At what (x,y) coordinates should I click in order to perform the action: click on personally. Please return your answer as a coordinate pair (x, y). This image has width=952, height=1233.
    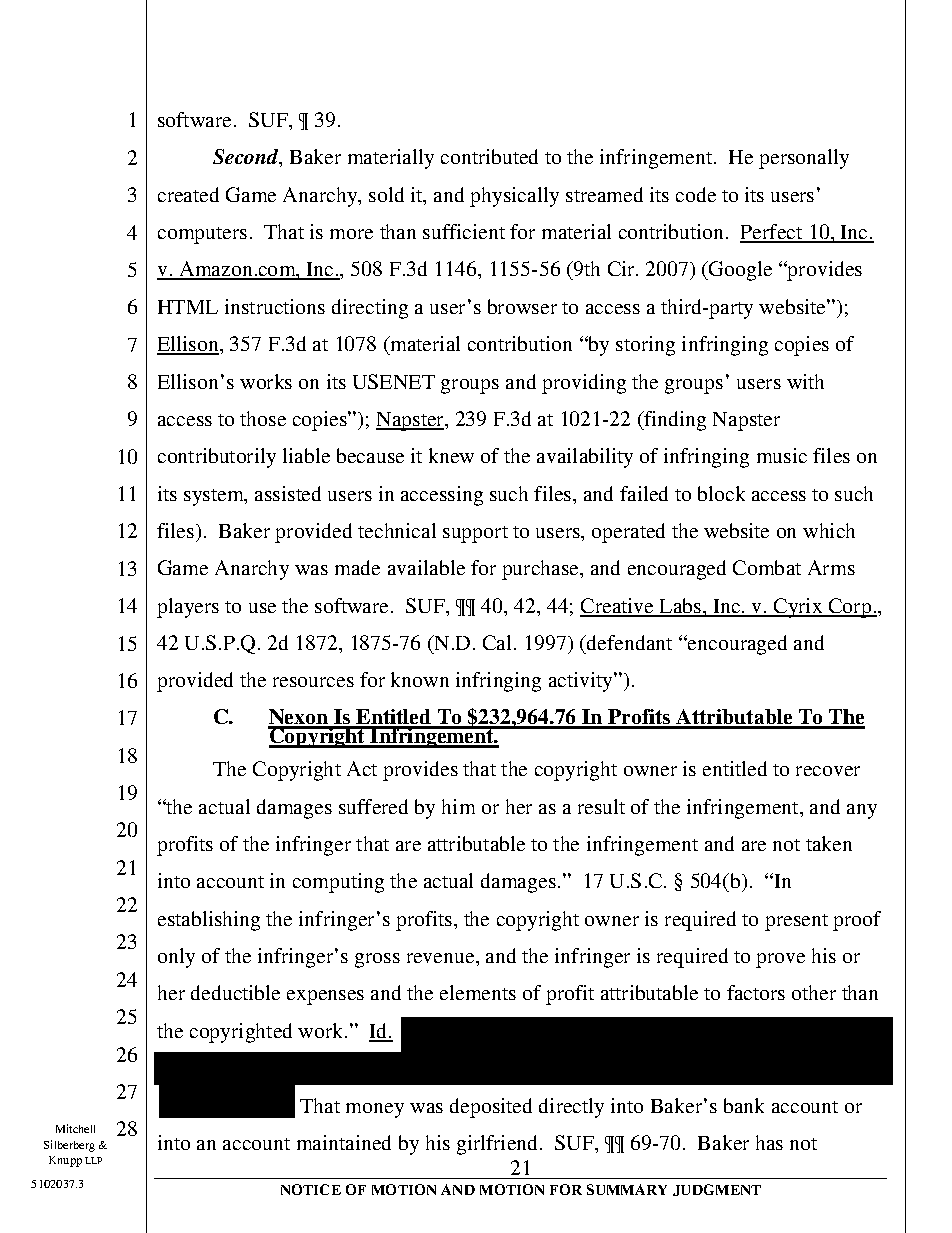
    Looking at the image, I should click on (804, 159).
